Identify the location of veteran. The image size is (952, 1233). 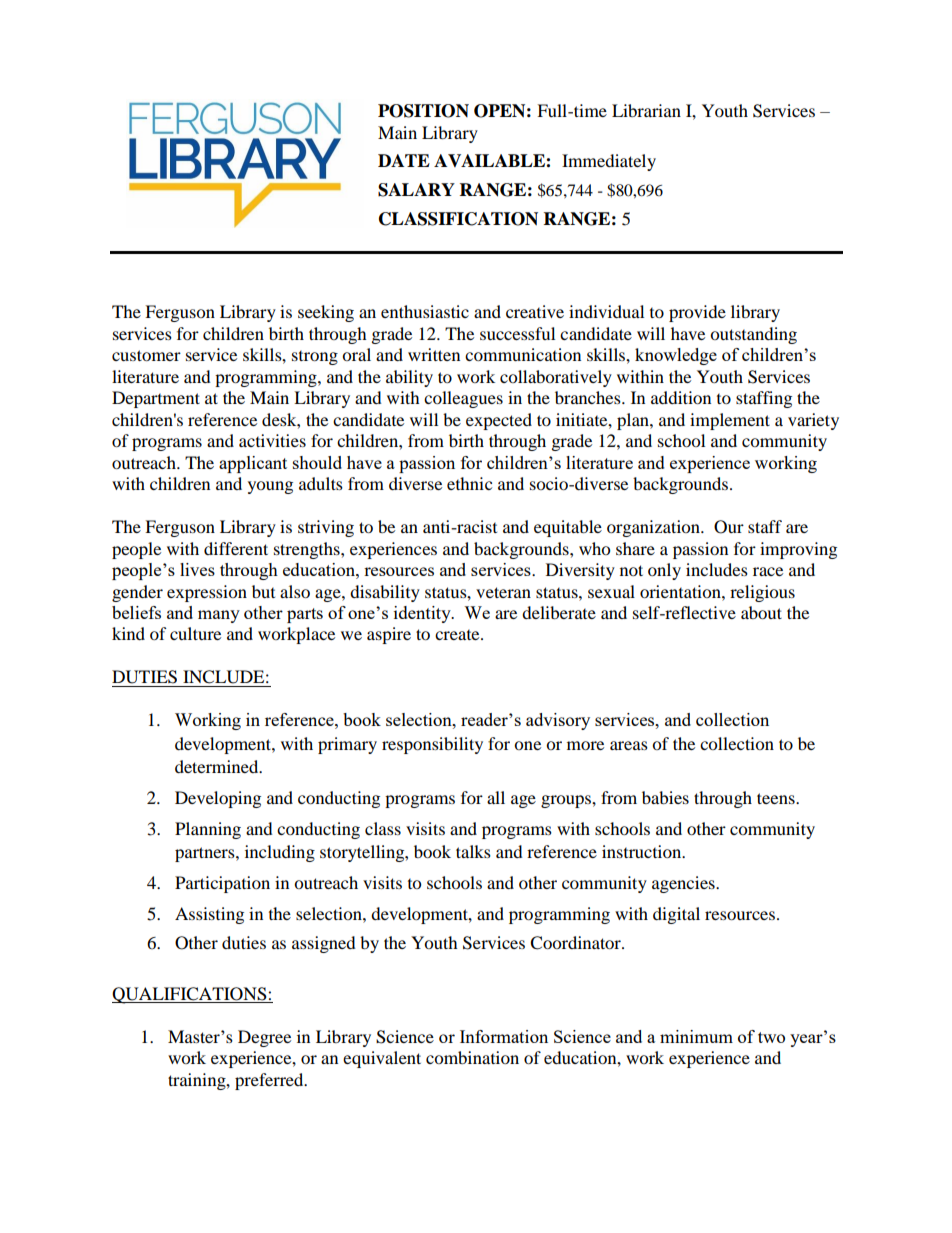
(503, 592).
